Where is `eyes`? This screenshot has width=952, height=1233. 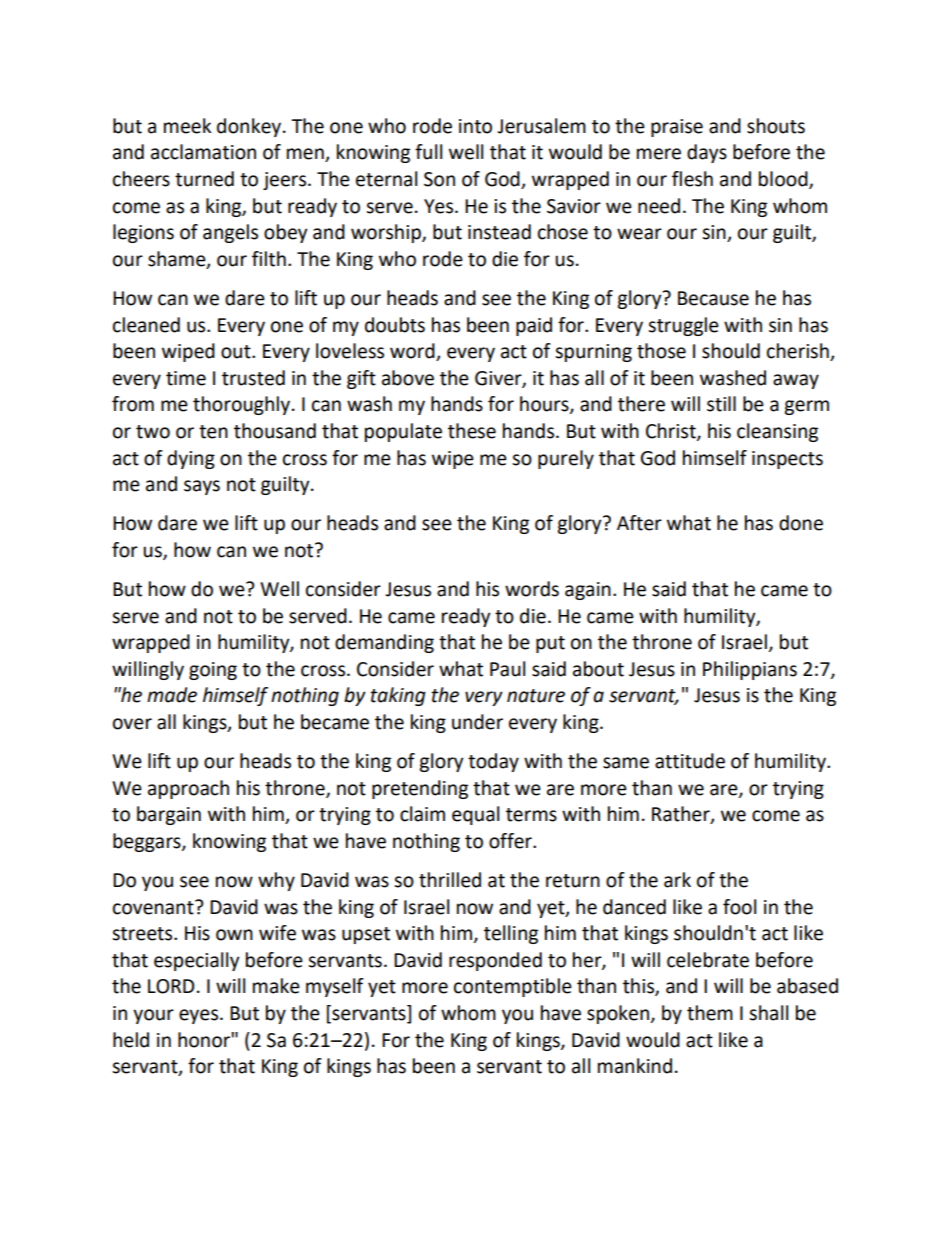
eyes is located at coordinates (200, 1016).
